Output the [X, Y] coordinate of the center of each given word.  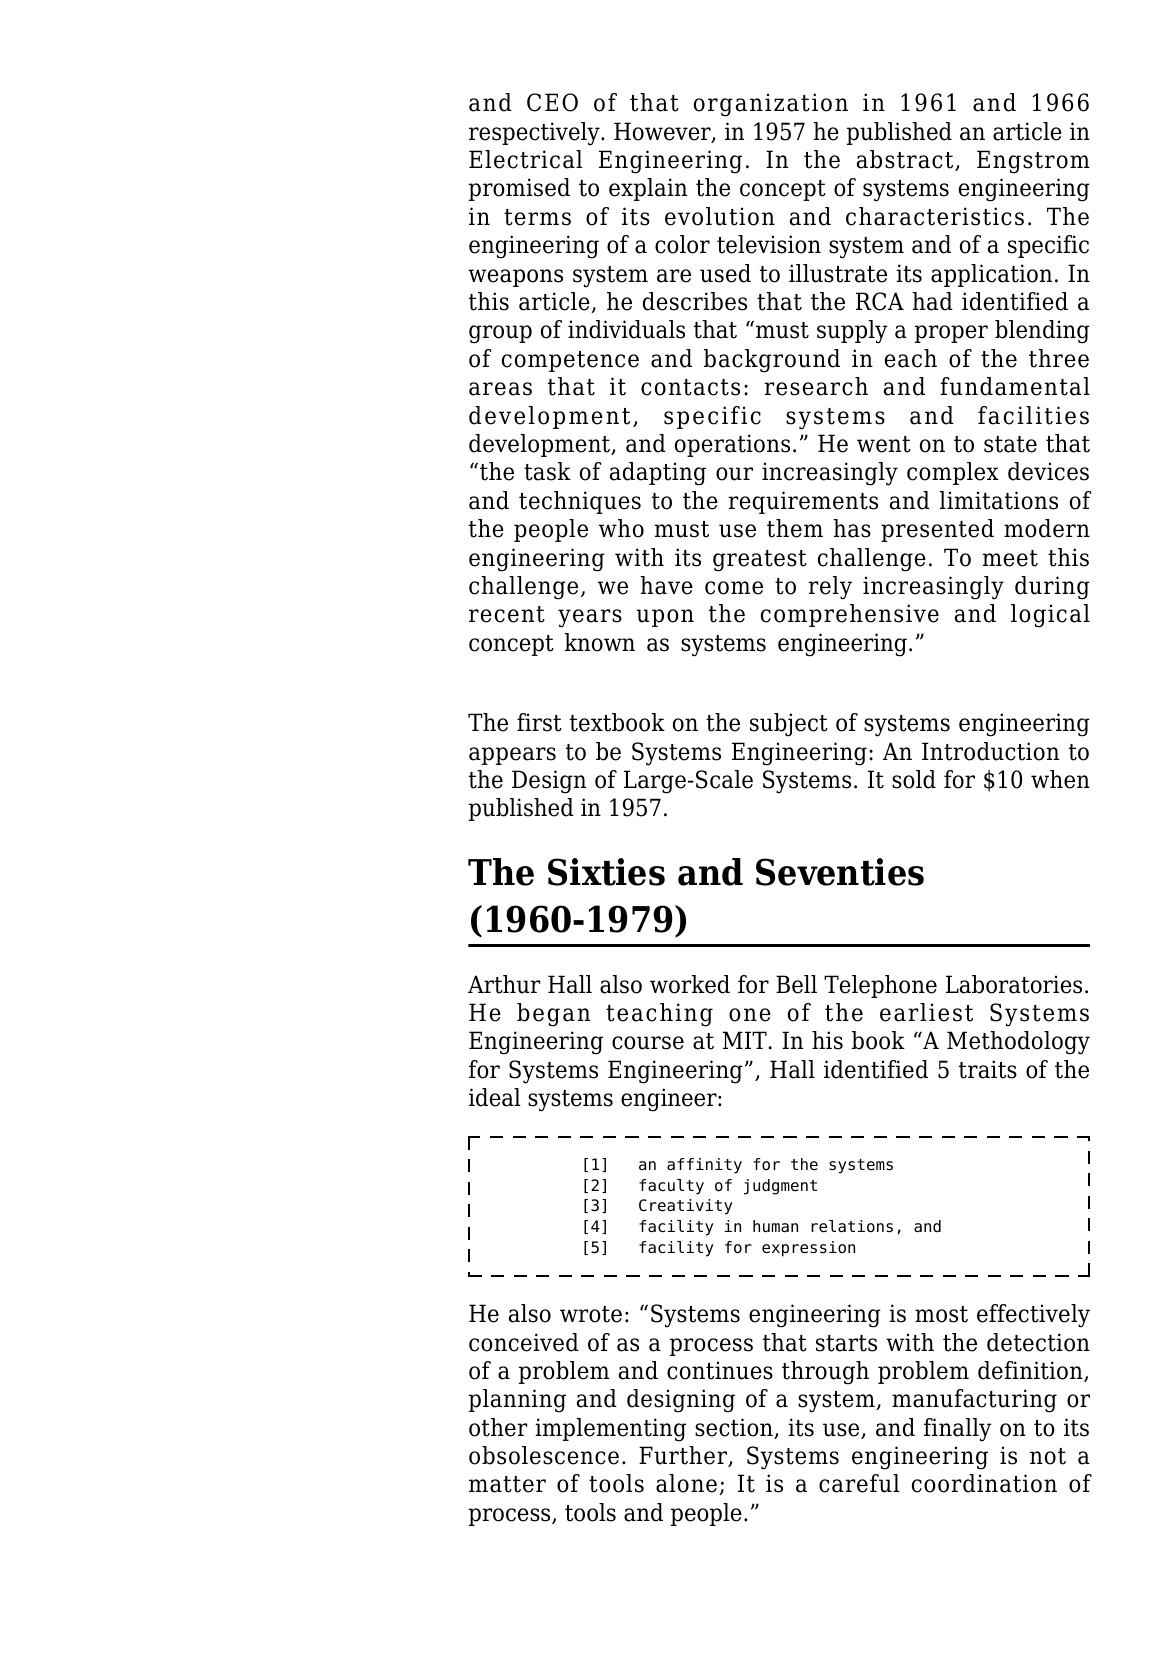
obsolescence [544, 1455]
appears [512, 756]
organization [771, 105]
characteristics [935, 216]
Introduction [990, 751]
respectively [535, 134]
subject [789, 725]
